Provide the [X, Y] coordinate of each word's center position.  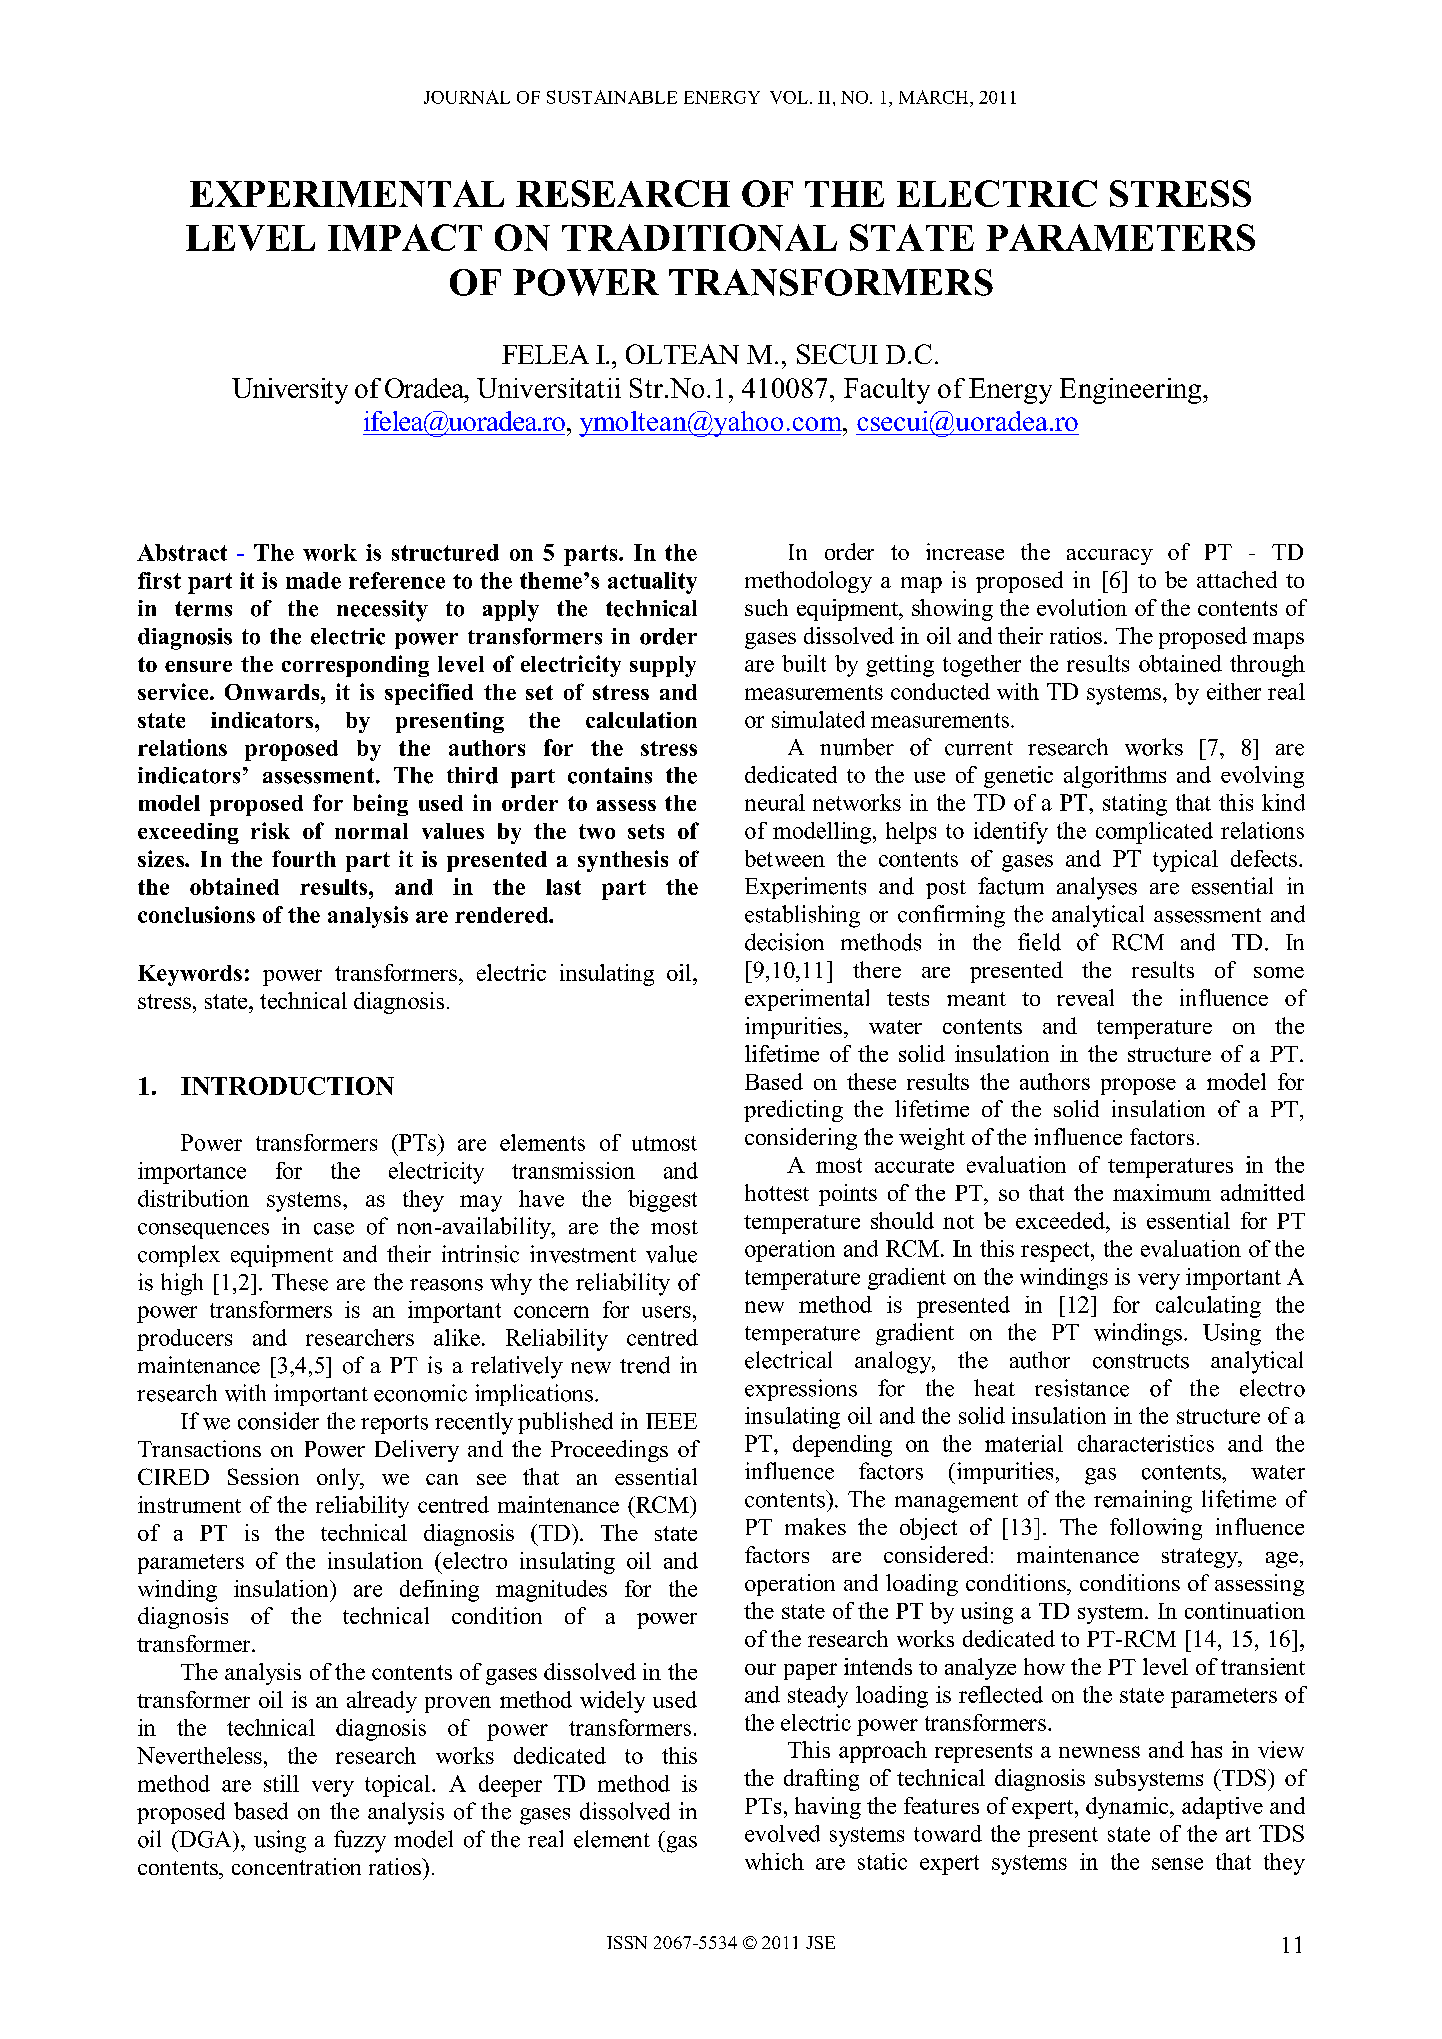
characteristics [1146, 1443]
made [313, 580]
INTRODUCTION [287, 1086]
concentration [296, 1866]
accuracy [1110, 557]
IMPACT [405, 237]
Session [263, 1476]
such [766, 607]
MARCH [935, 97]
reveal [1085, 997]
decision [784, 942]
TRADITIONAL [699, 237]
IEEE [671, 1421]
